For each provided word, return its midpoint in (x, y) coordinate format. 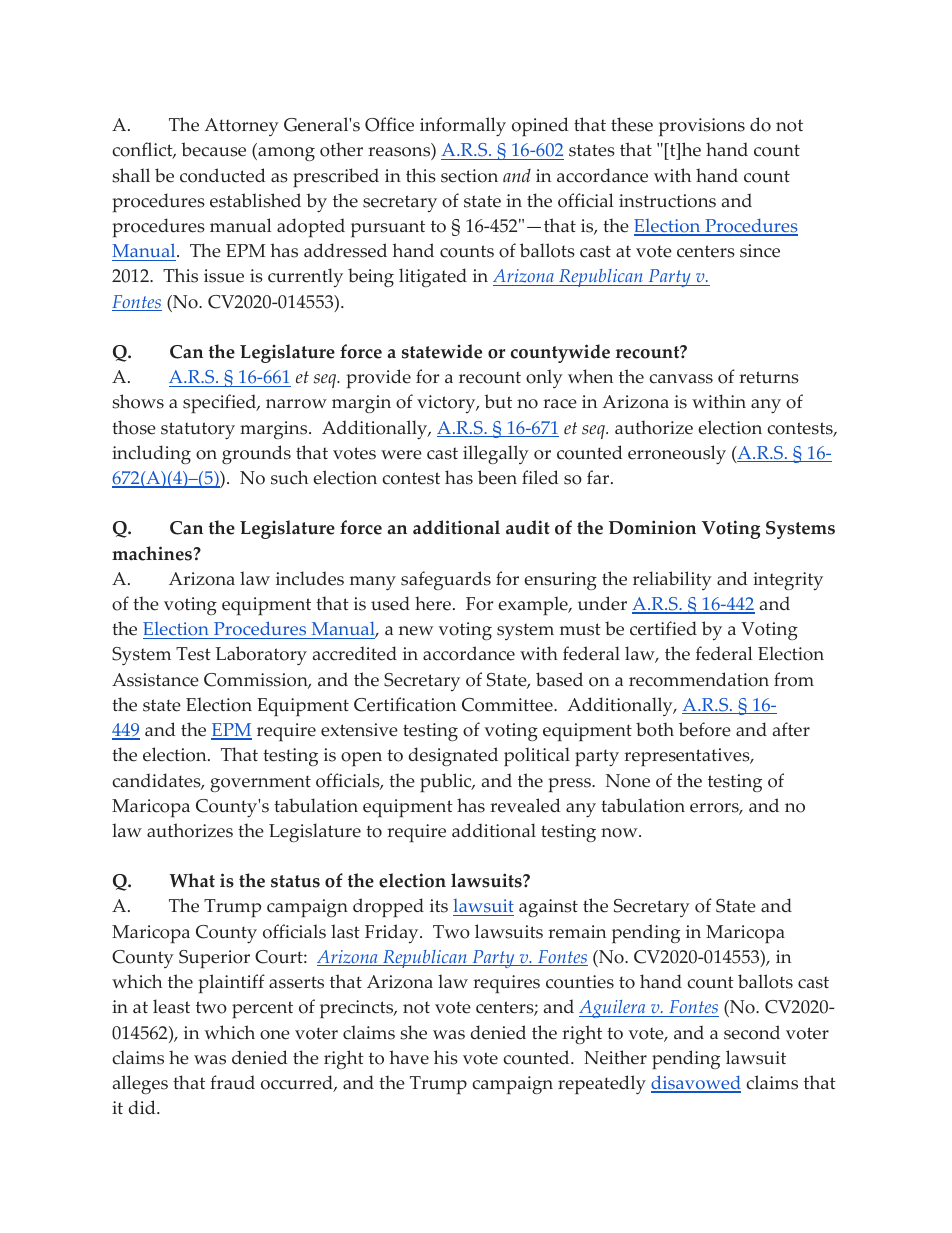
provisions (702, 127)
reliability (672, 580)
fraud (232, 1082)
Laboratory (261, 655)
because (213, 149)
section (469, 176)
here (433, 603)
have (409, 1057)
